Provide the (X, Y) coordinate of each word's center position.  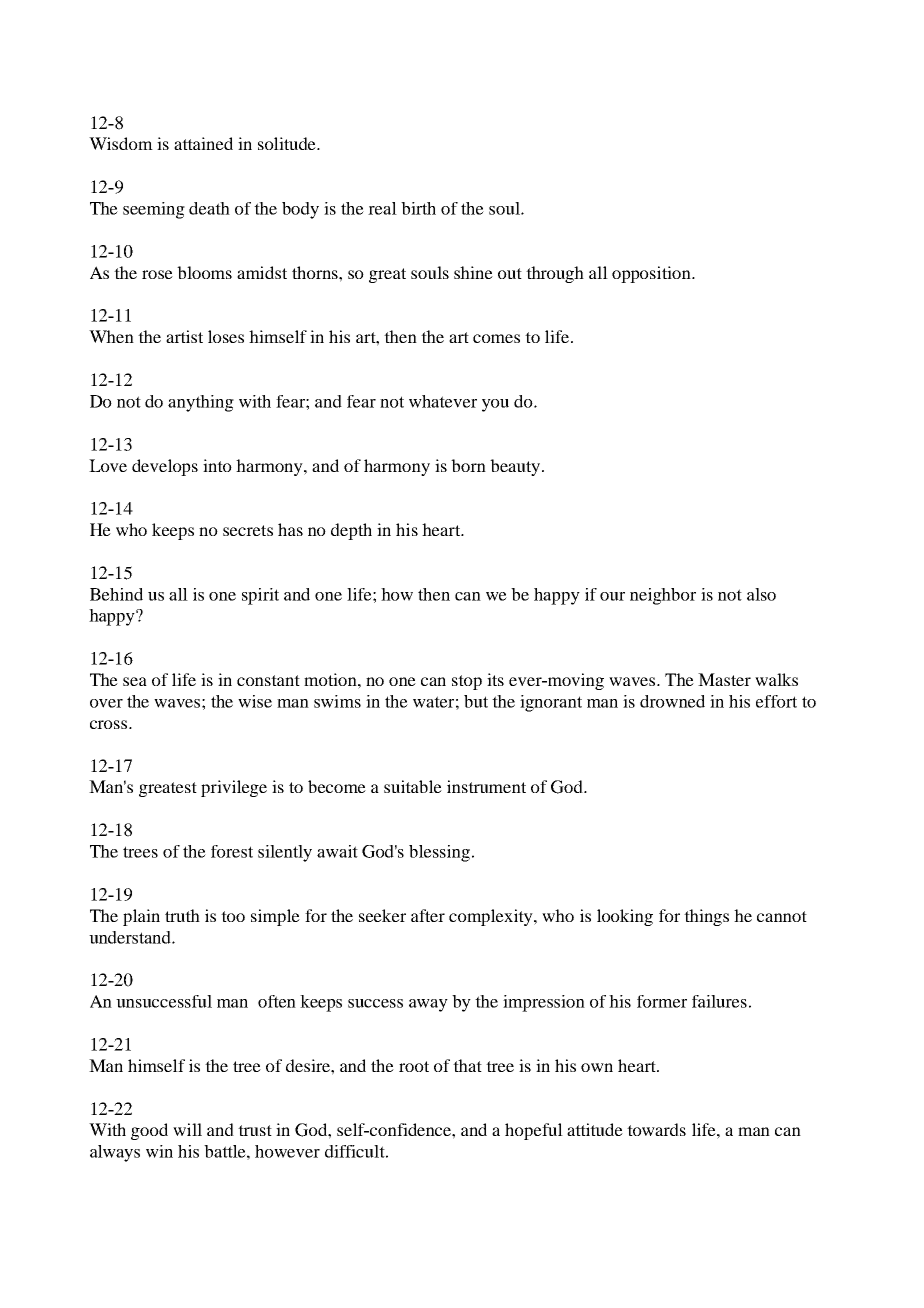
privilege (234, 788)
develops (165, 467)
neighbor (663, 596)
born (468, 465)
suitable (413, 786)
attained (203, 143)
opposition (652, 274)
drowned (672, 701)
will (187, 1129)
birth (418, 208)
